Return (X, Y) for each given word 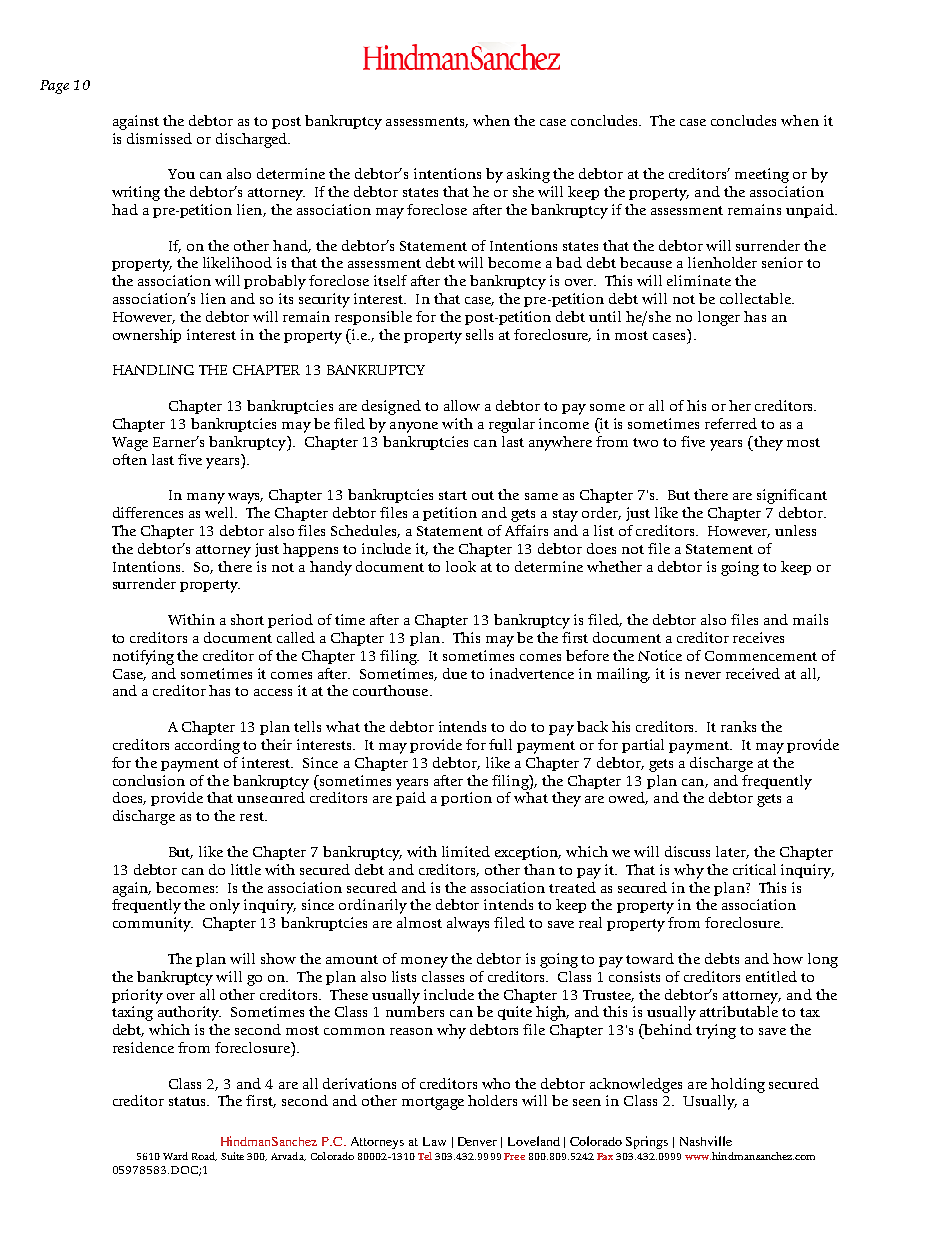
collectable (756, 298)
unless (795, 530)
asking (528, 175)
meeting (762, 175)
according (207, 746)
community (153, 924)
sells (479, 334)
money (424, 962)
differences (148, 512)
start (453, 495)
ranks (738, 726)
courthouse (392, 690)
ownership (147, 336)
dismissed (159, 138)
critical (754, 869)
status (188, 1101)
